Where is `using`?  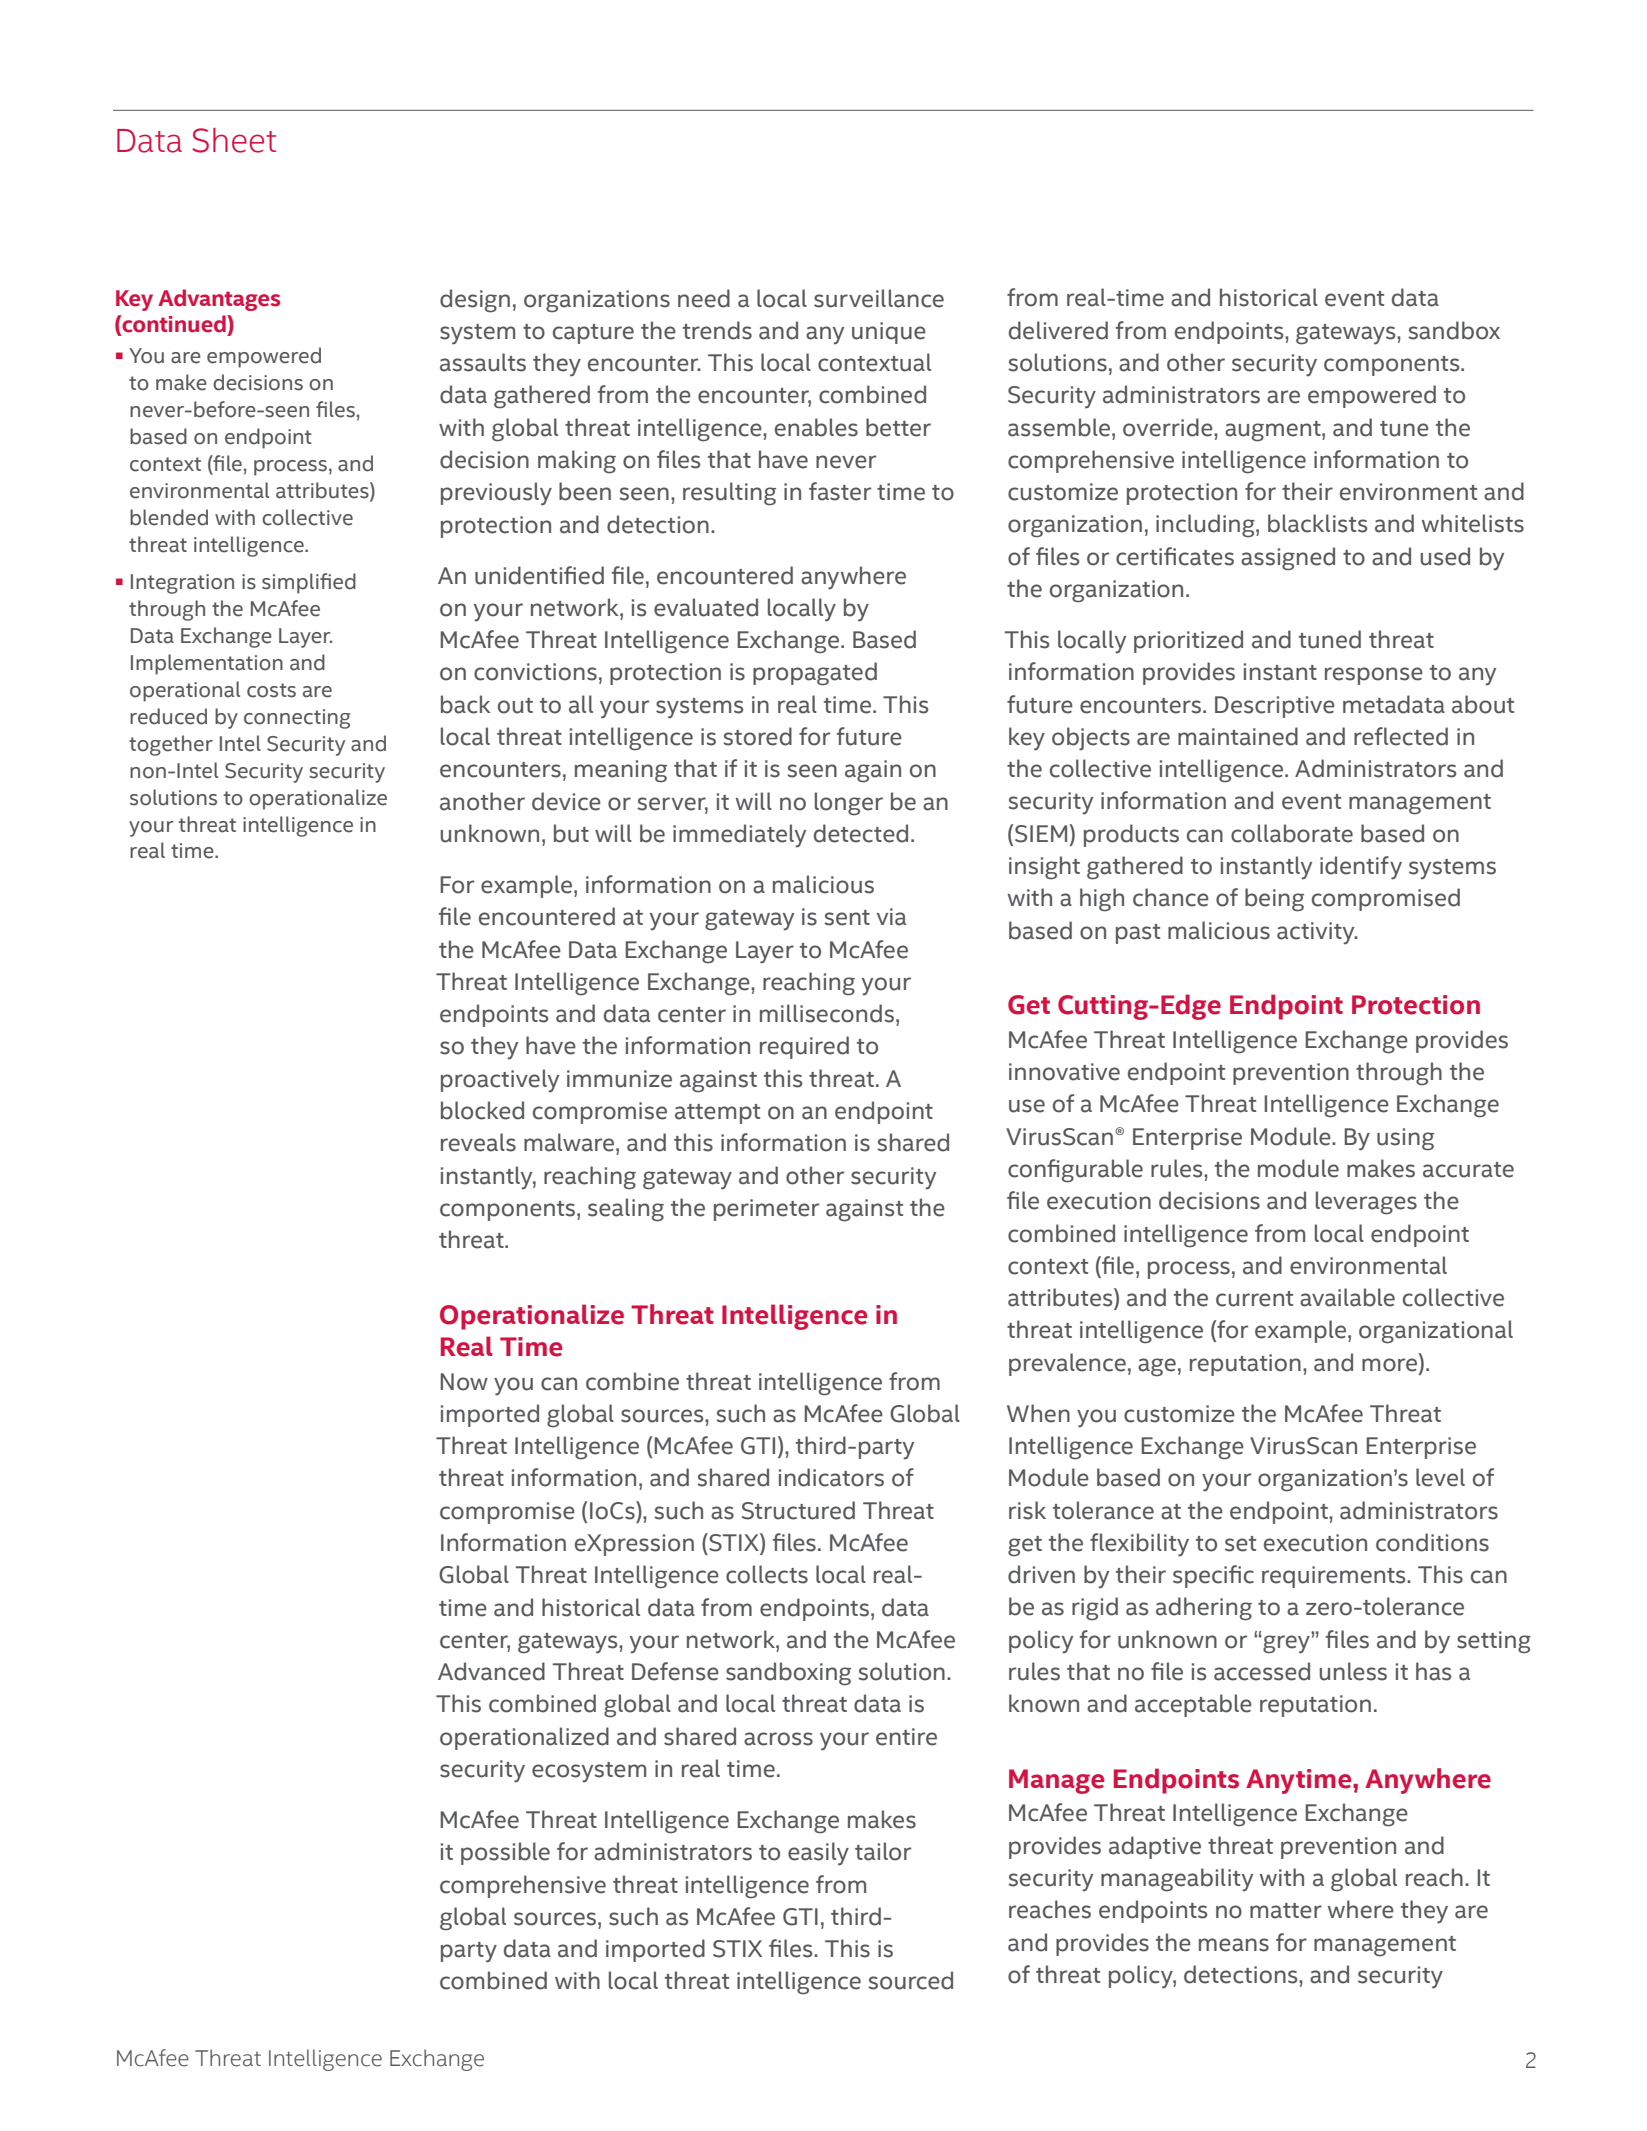 using is located at coordinates (1405, 1139).
